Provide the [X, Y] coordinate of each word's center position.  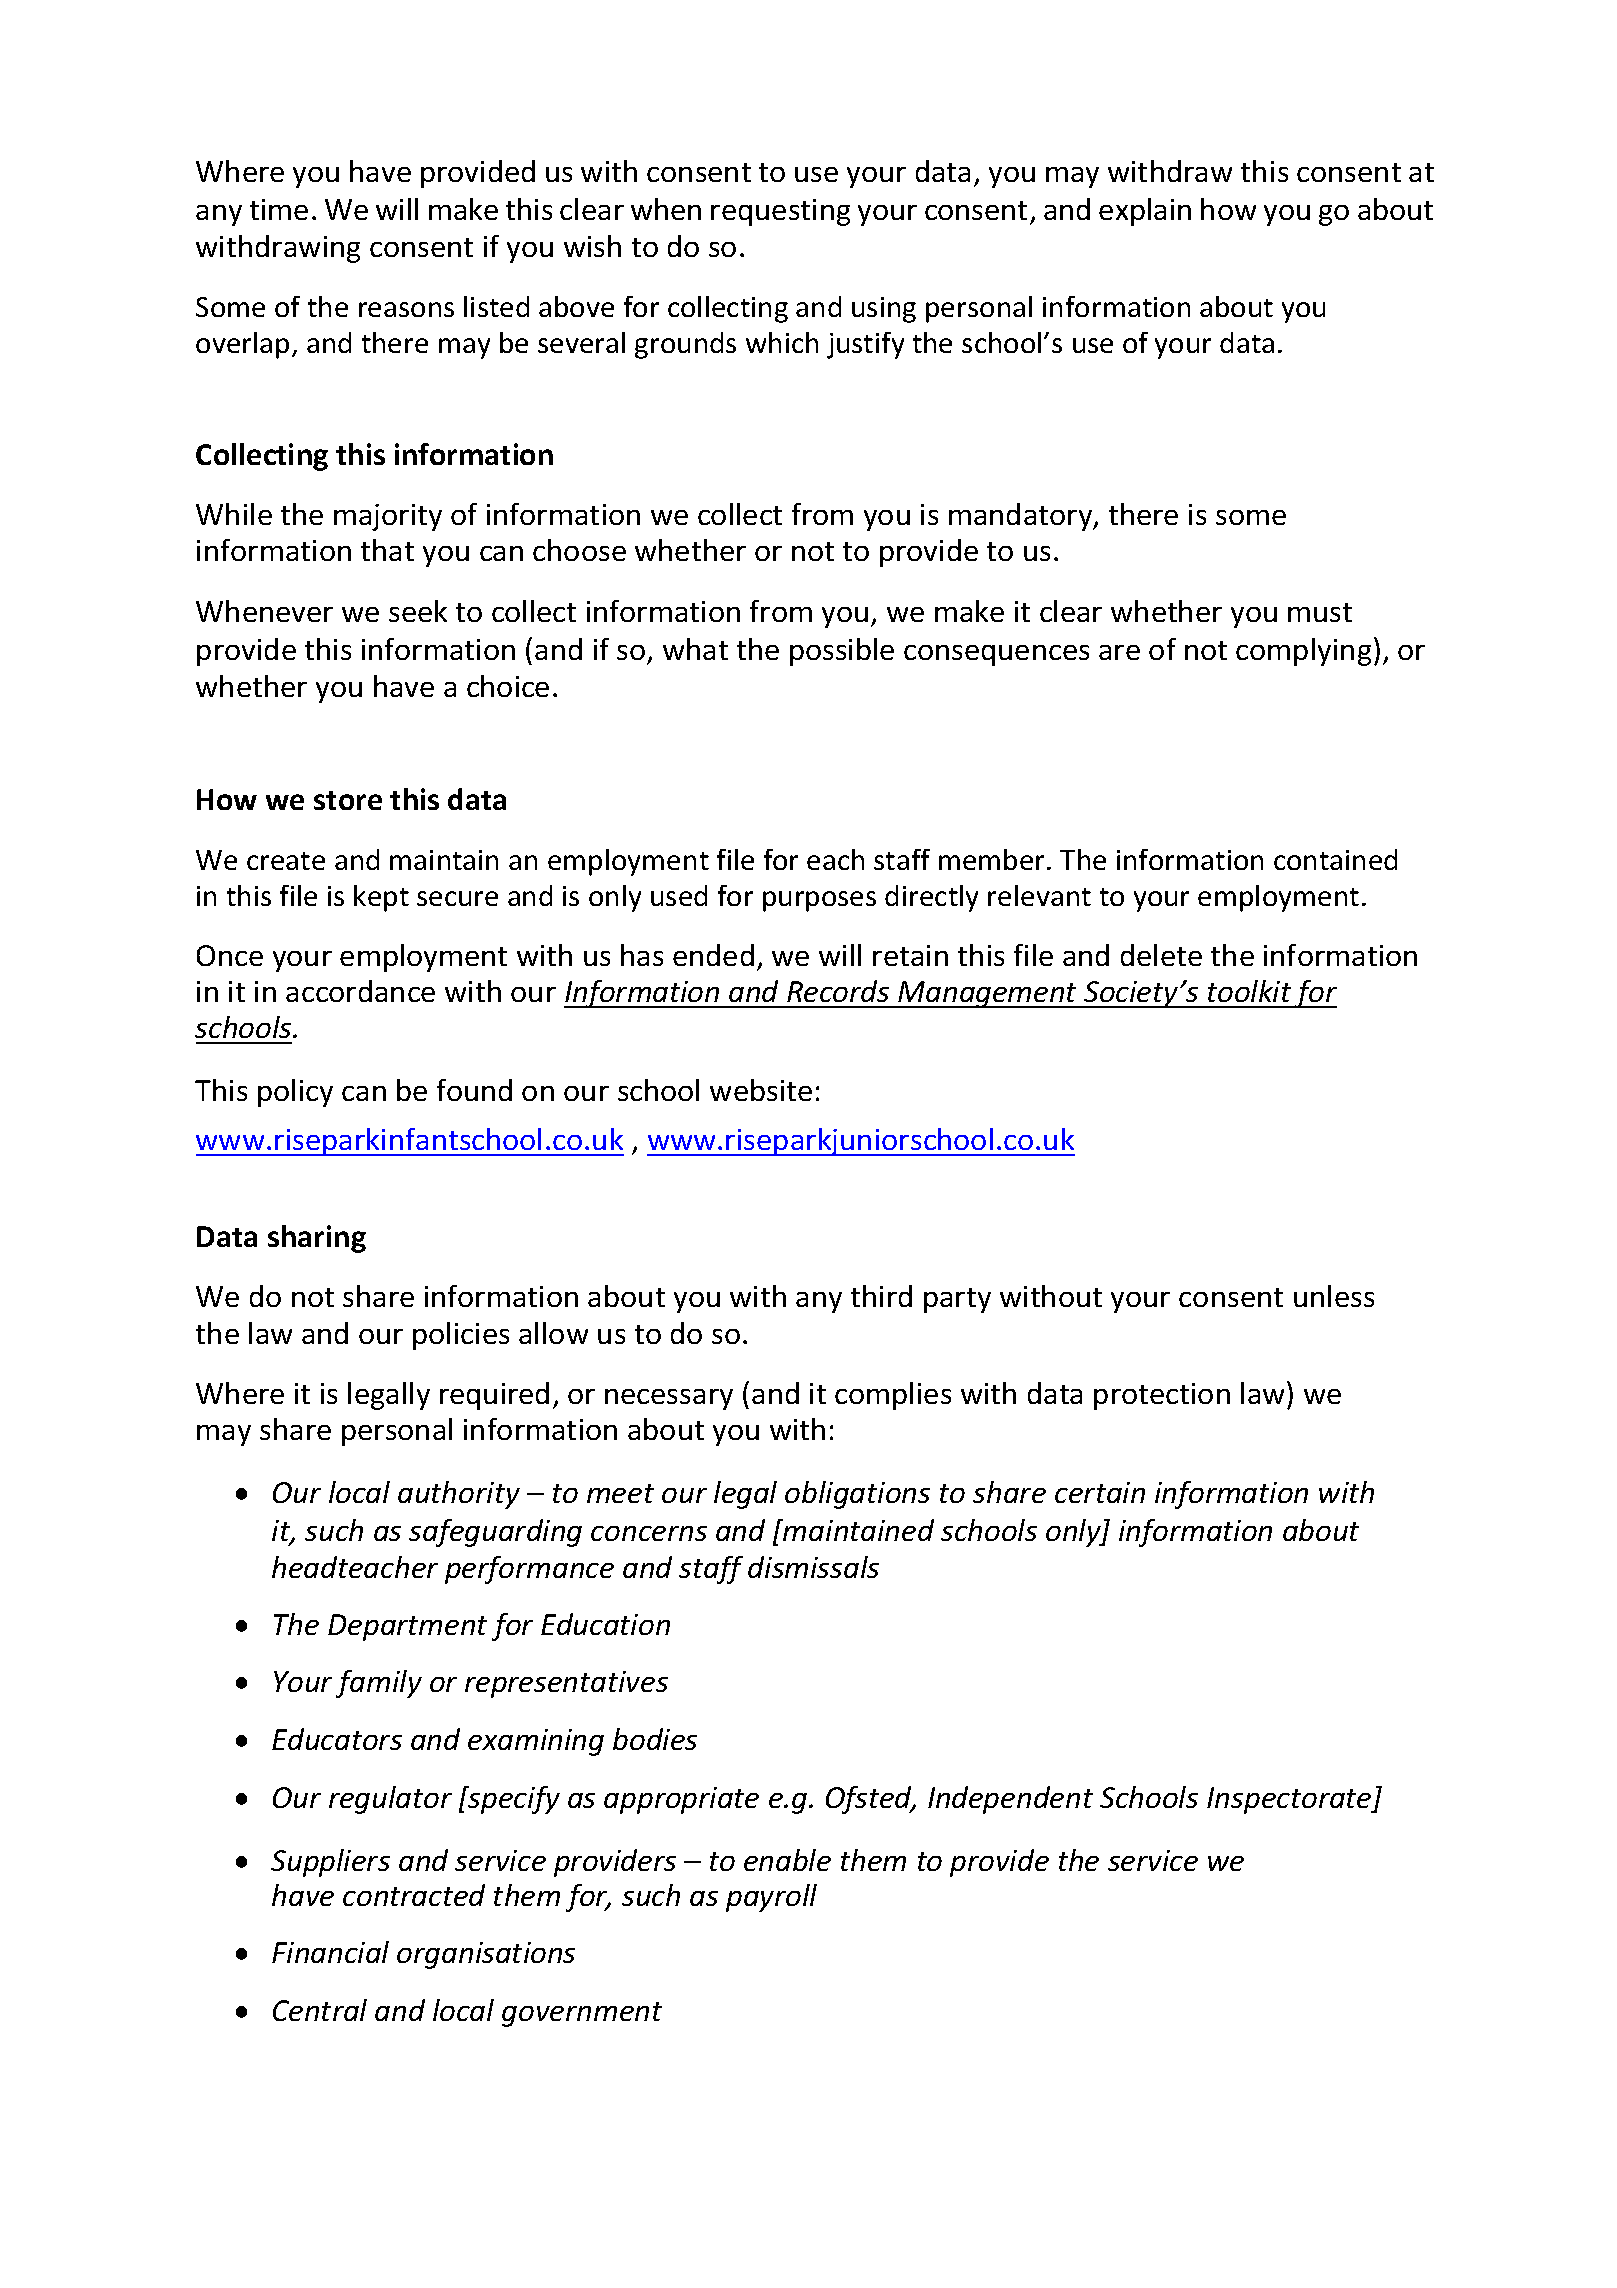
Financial [330, 1952]
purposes [819, 901]
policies [461, 1336]
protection [1162, 1396]
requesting [780, 212]
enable [787, 1860]
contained [1335, 859]
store [348, 800]
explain [1145, 212]
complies [893, 1396]
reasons [406, 309]
